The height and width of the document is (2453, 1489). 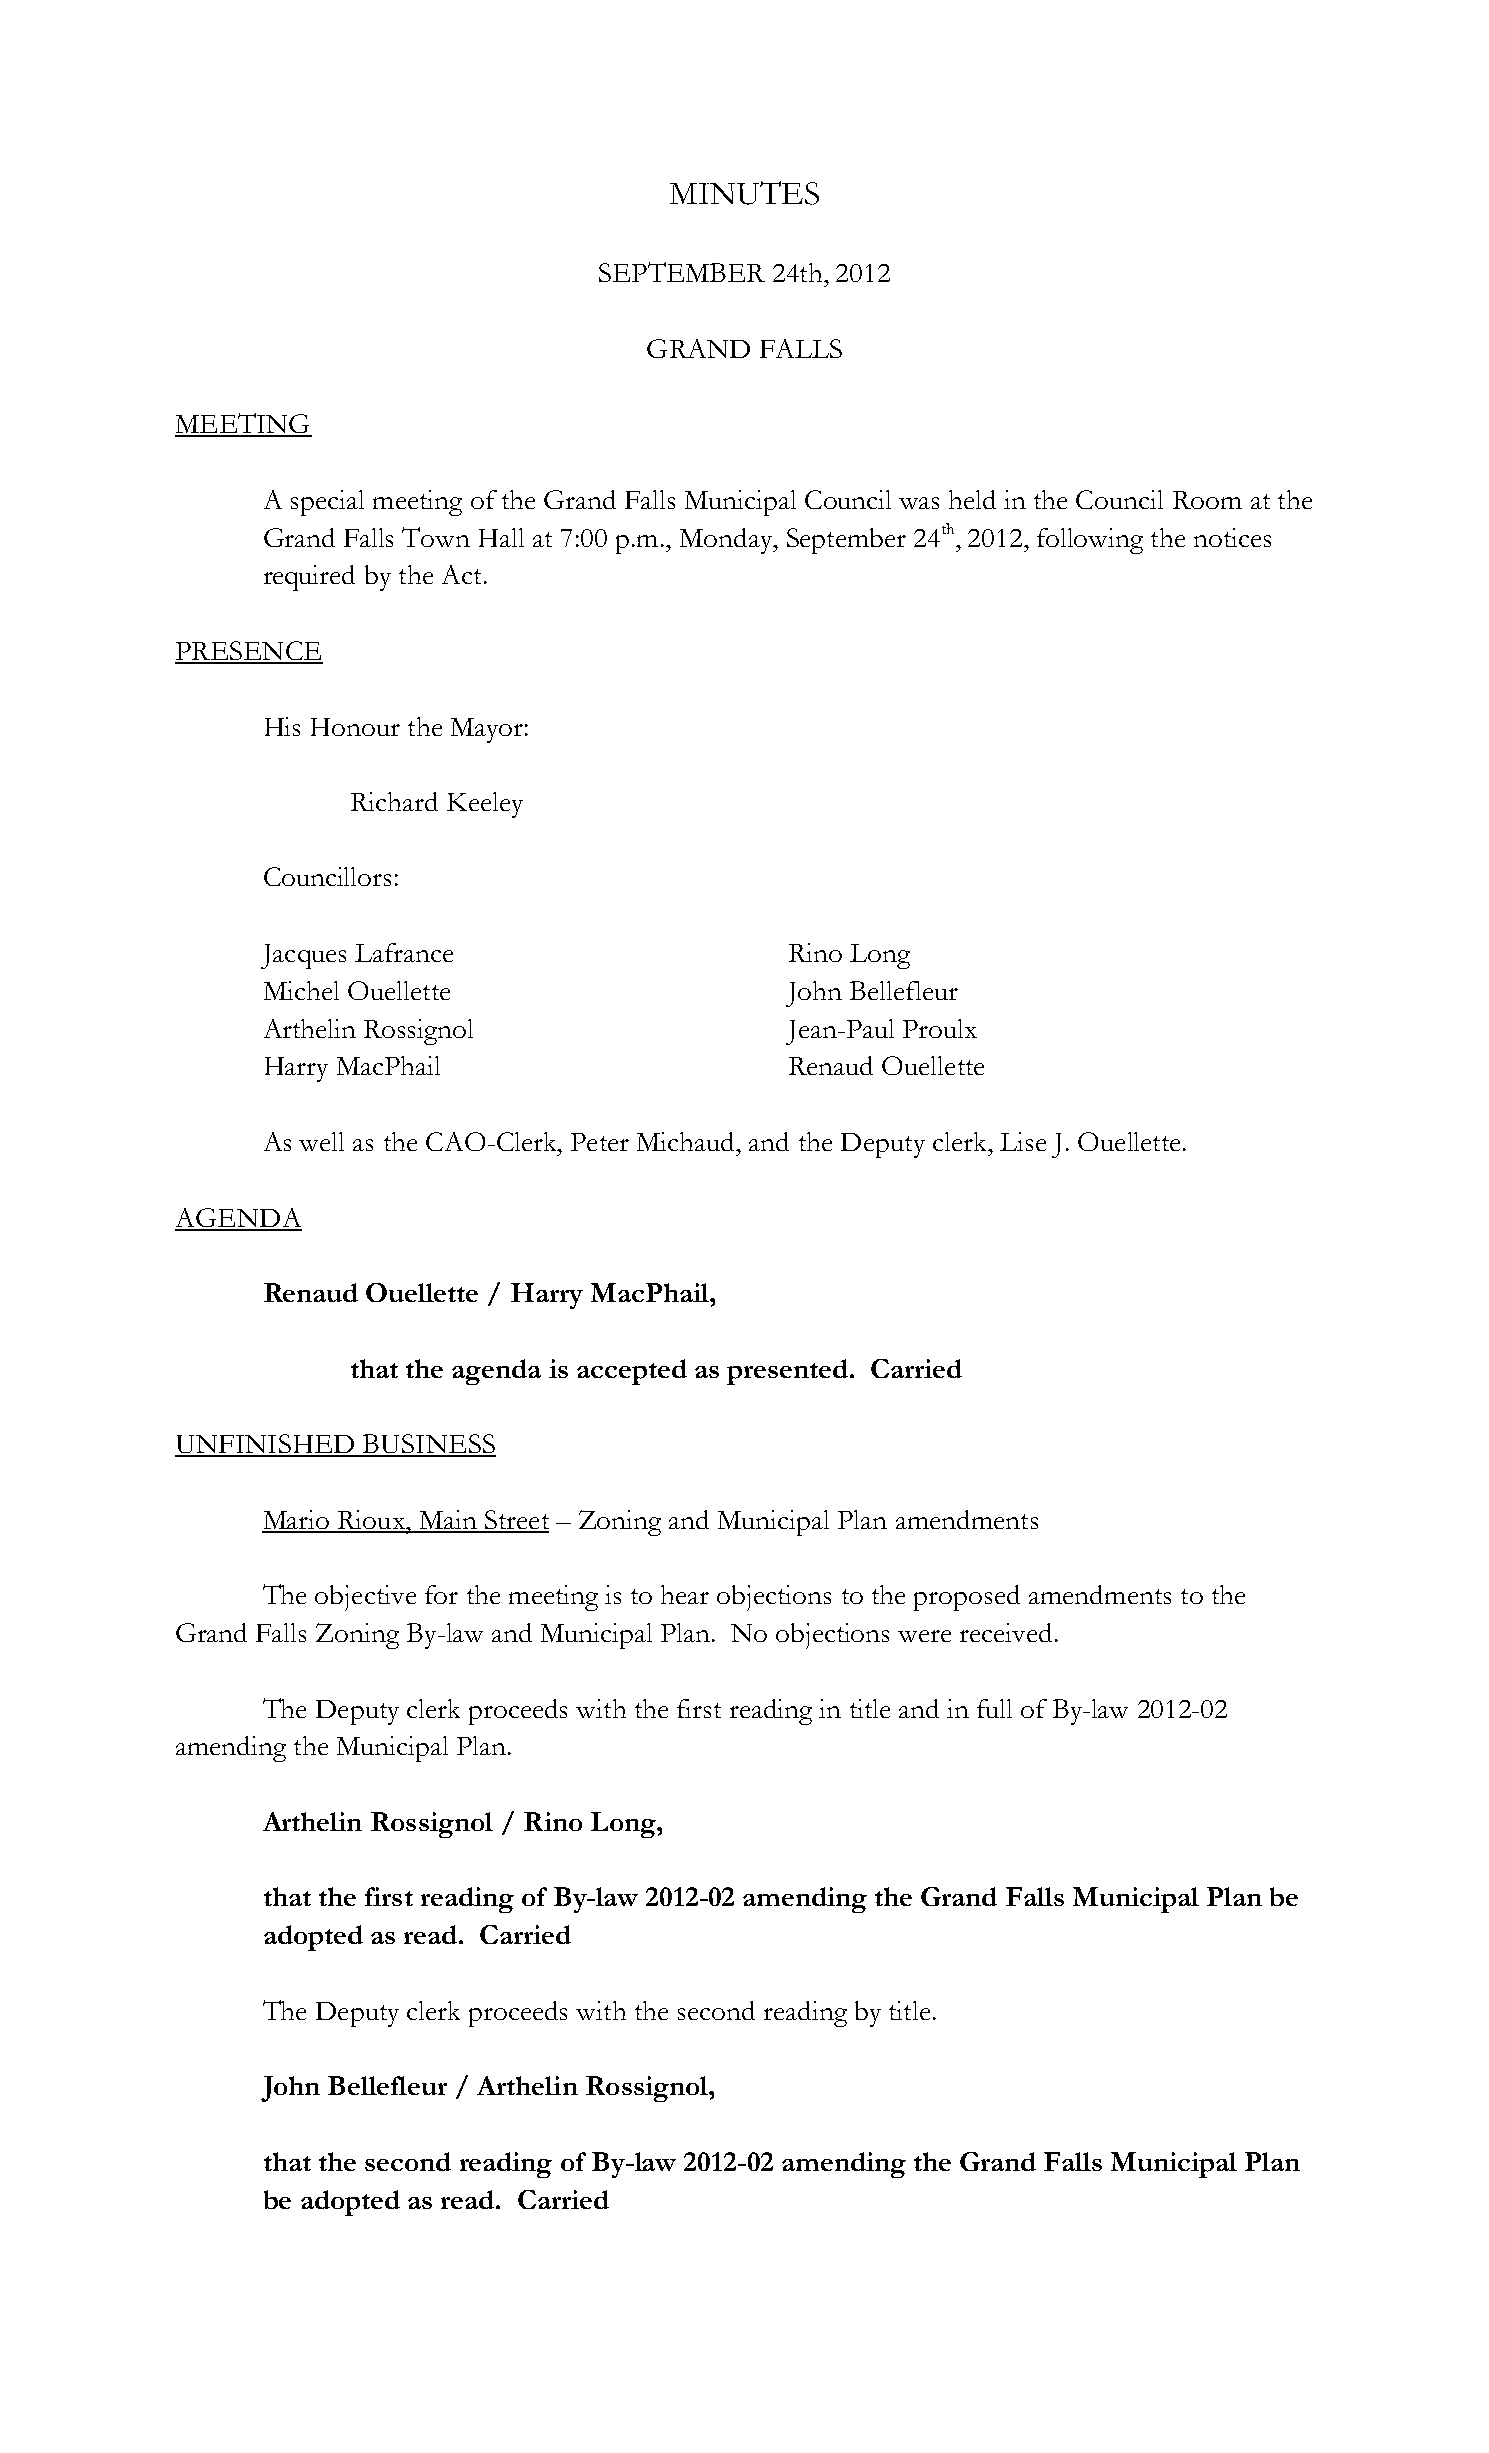 What do you see at coordinates (727, 541) in the document?
I see `Monday` at bounding box center [727, 541].
